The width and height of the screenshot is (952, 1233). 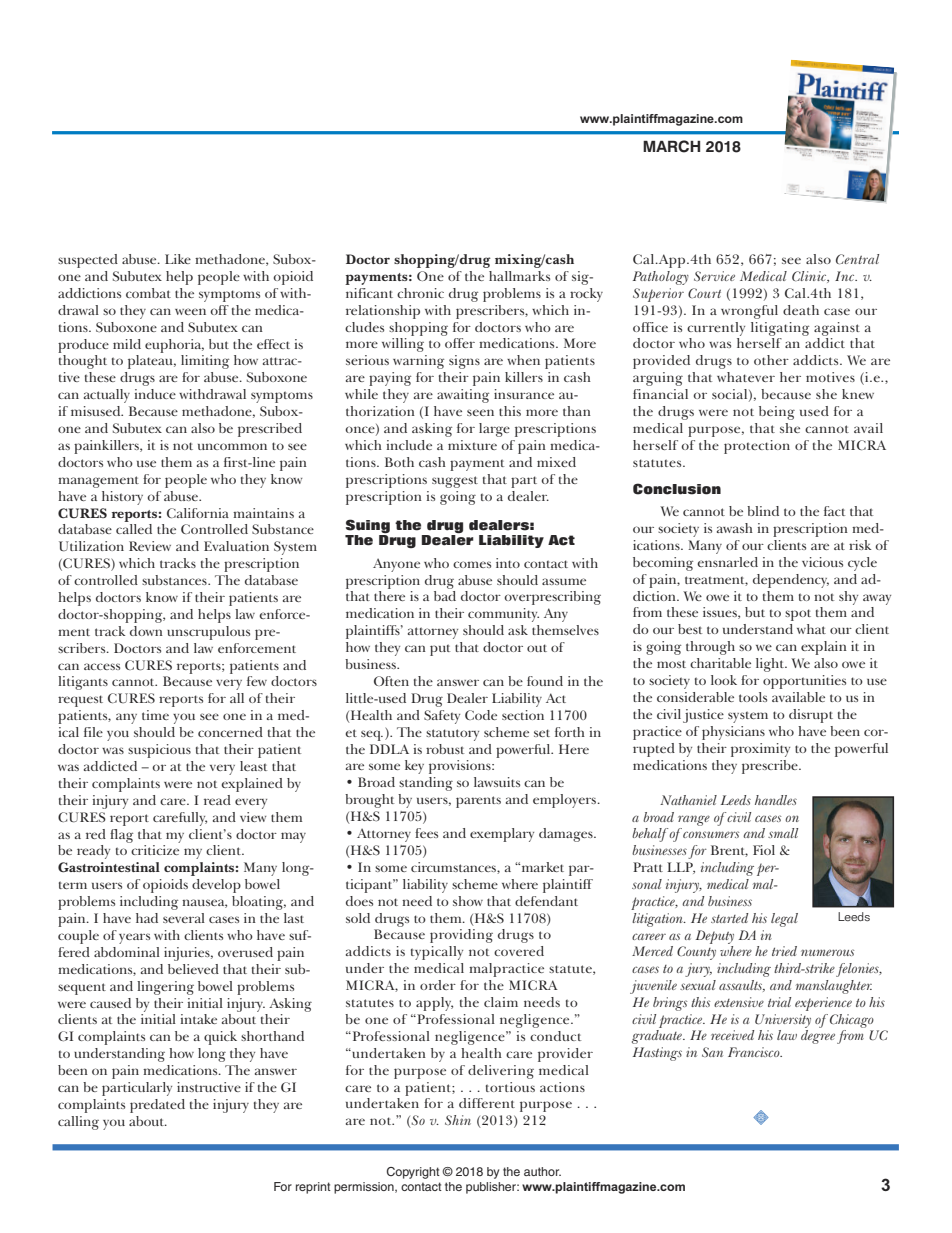 I want to click on being, so click(x=777, y=413).
